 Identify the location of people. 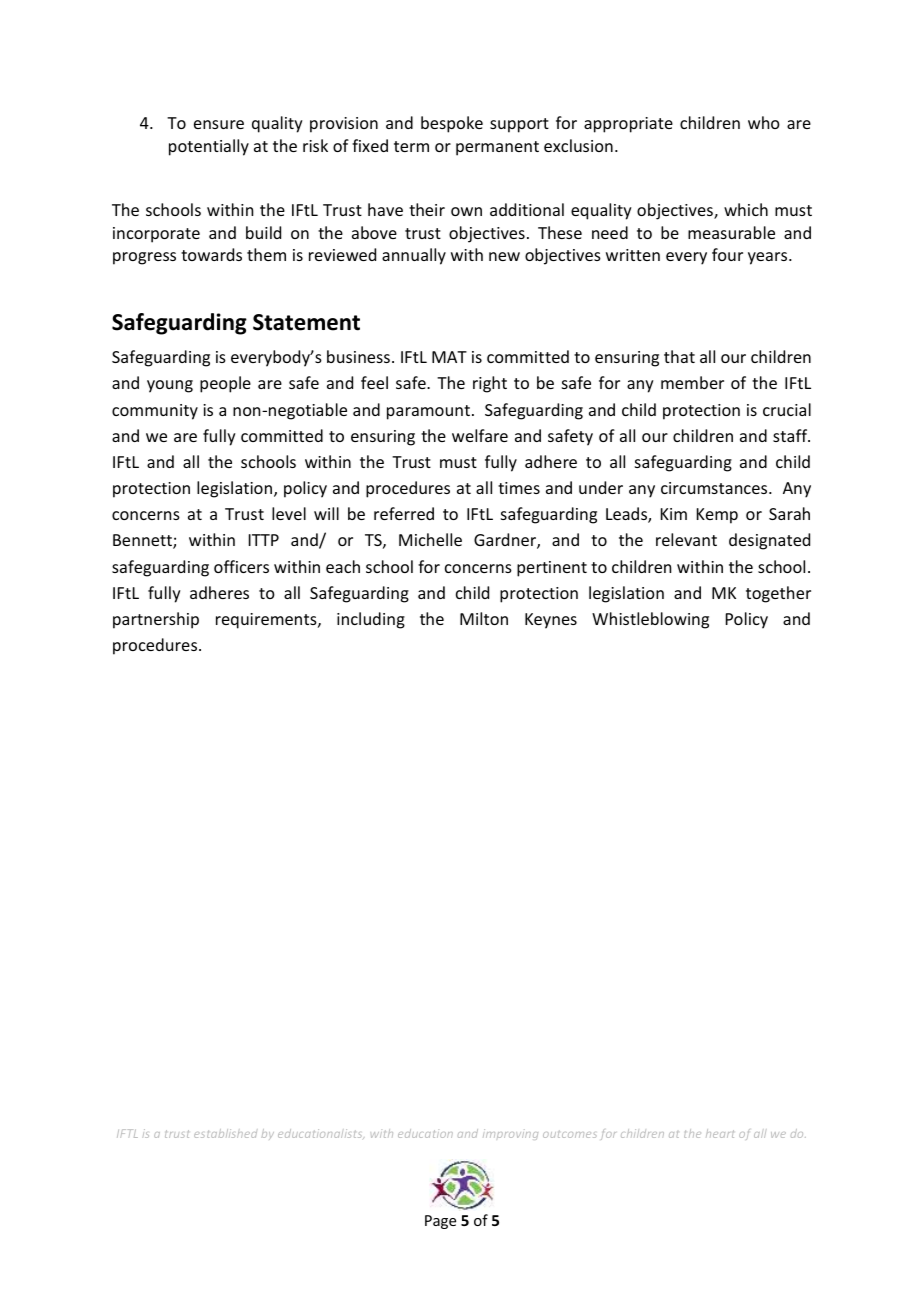
(225, 384).
